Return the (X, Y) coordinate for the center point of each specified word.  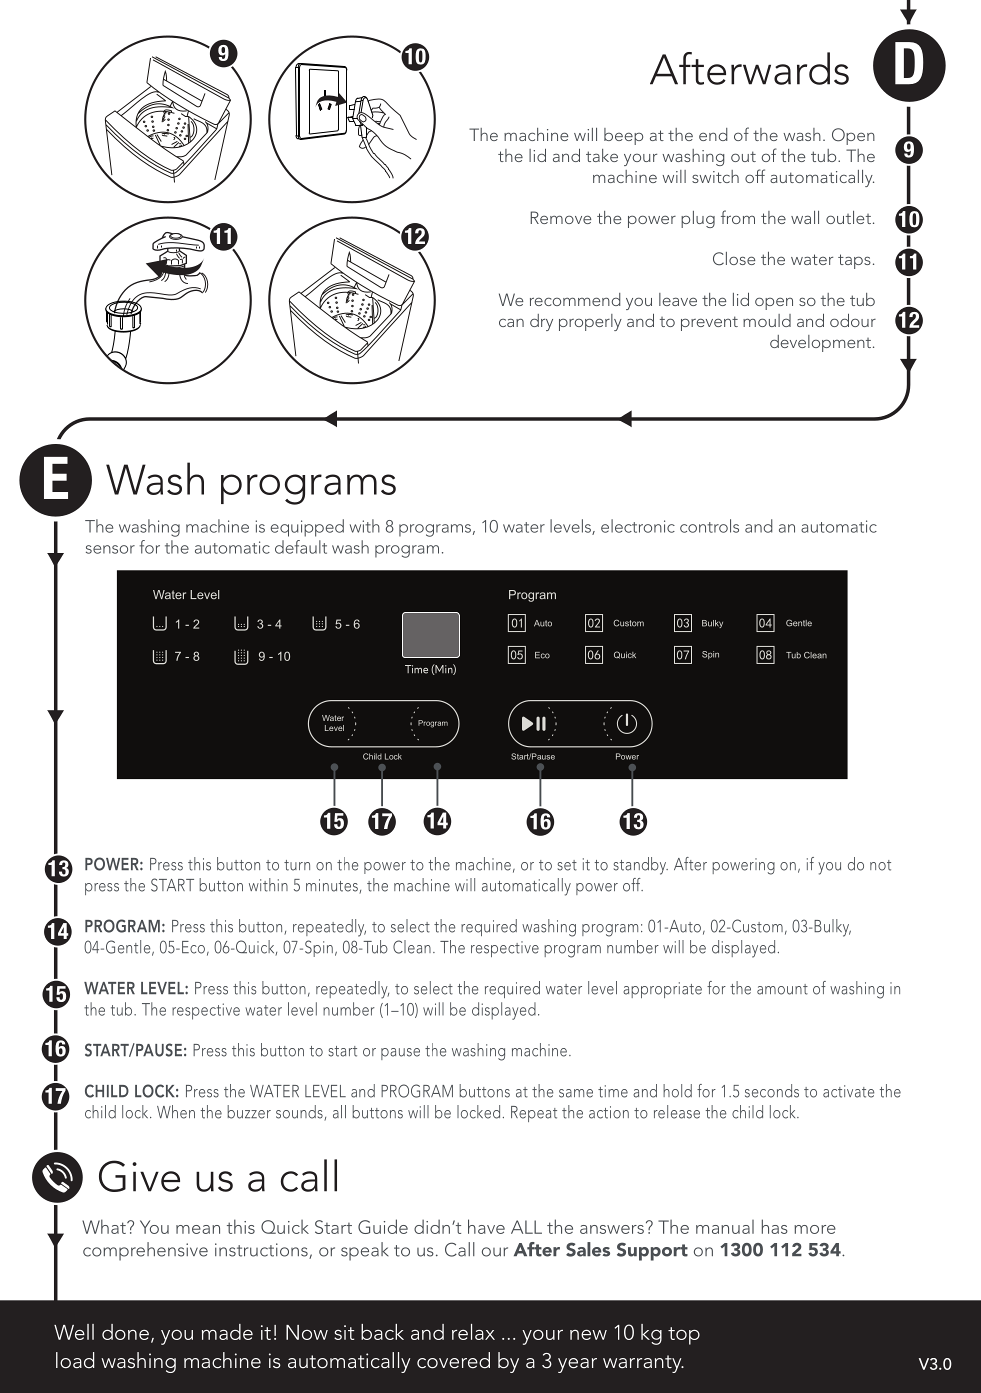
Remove (560, 217)
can (511, 322)
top (684, 1336)
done (125, 1332)
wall (805, 217)
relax (473, 1332)
